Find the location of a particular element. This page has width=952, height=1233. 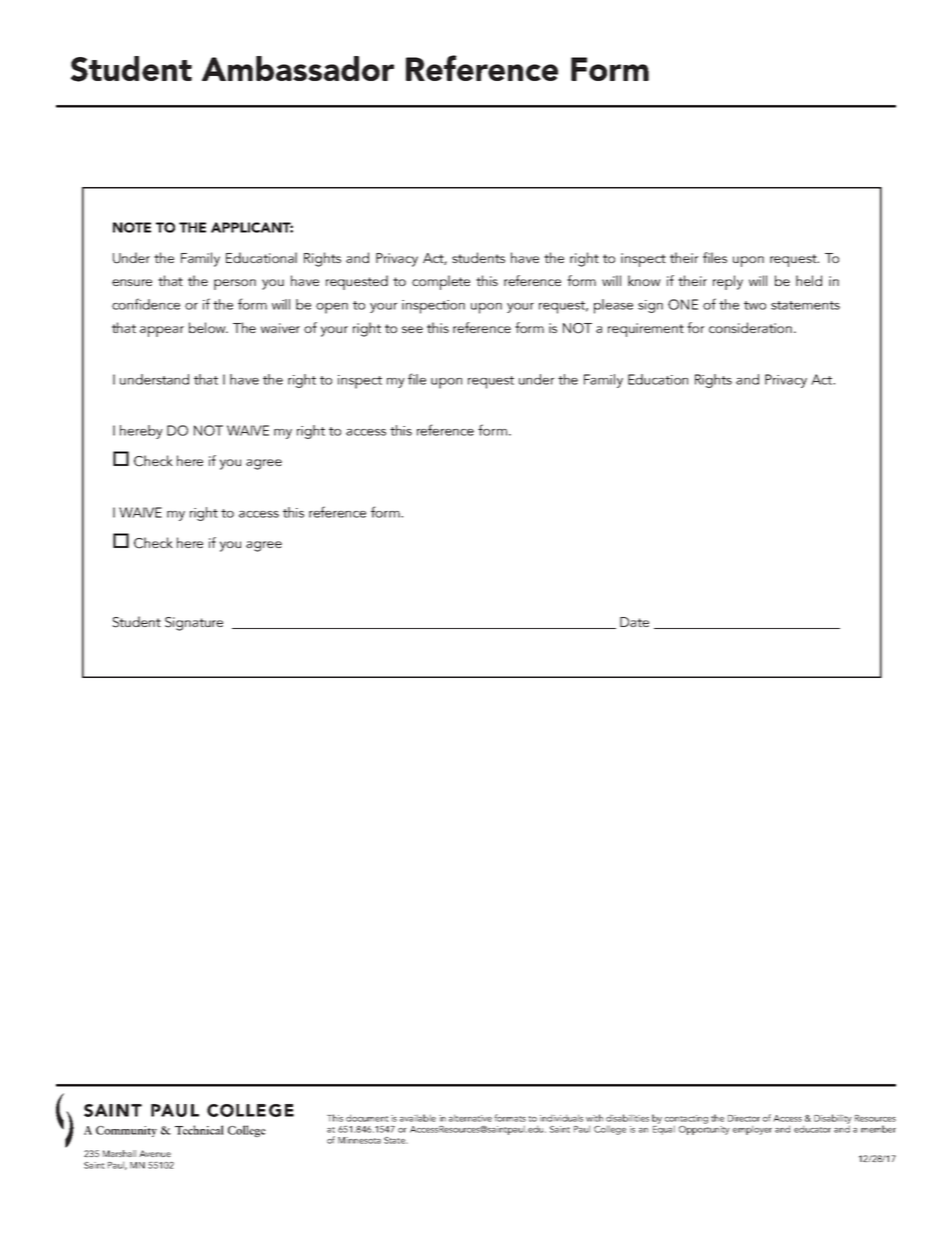

complete is located at coordinates (441, 282).
